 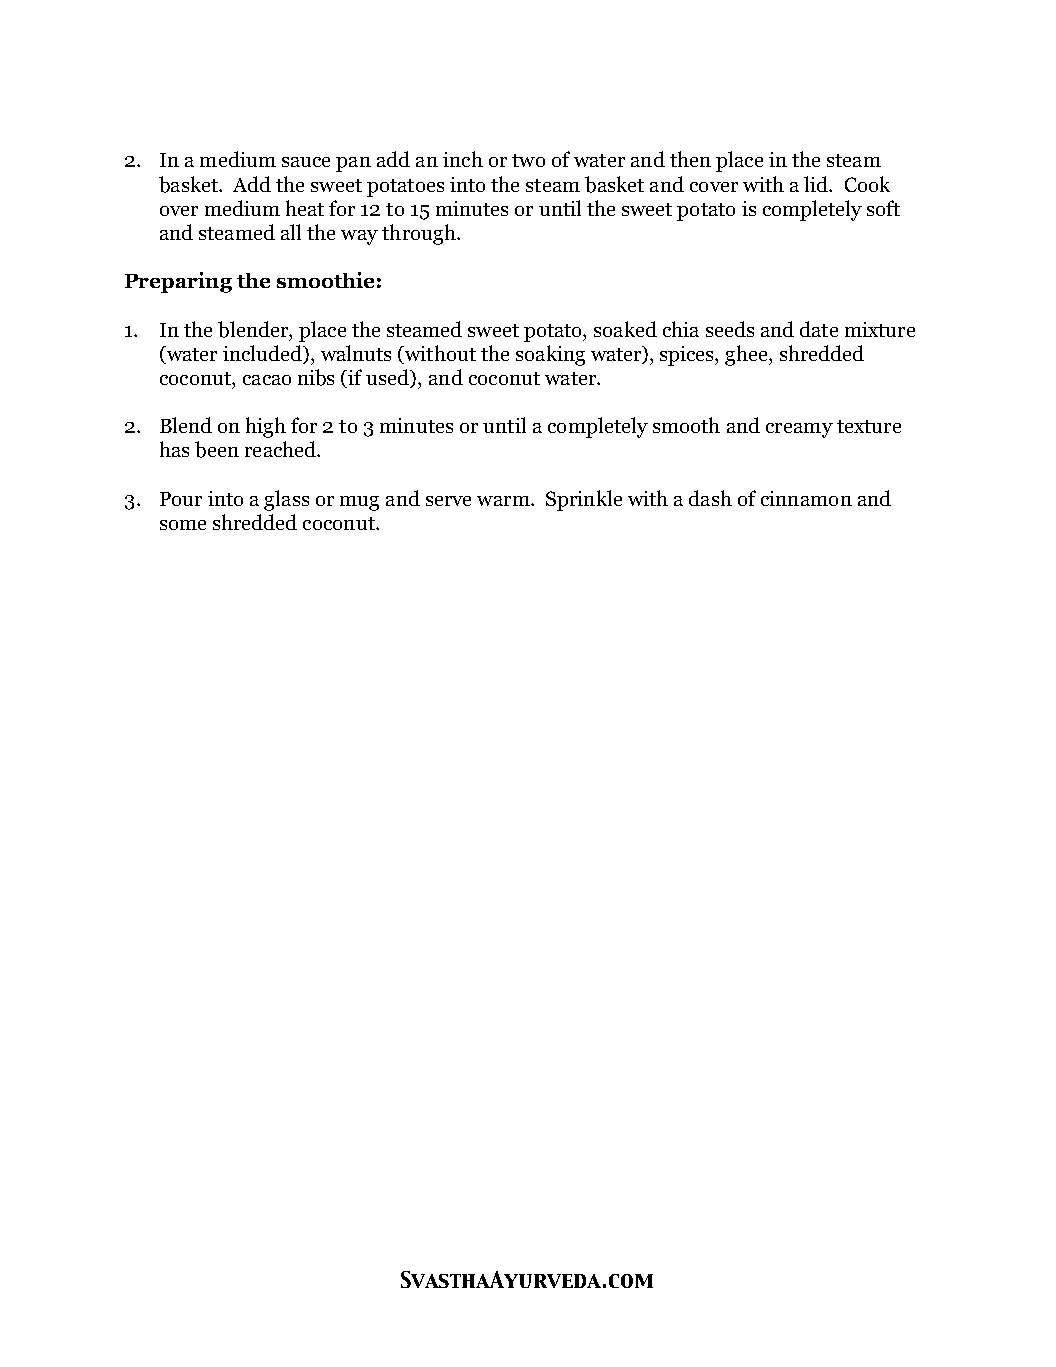 What do you see at coordinates (528, 160) in the document?
I see `two` at bounding box center [528, 160].
